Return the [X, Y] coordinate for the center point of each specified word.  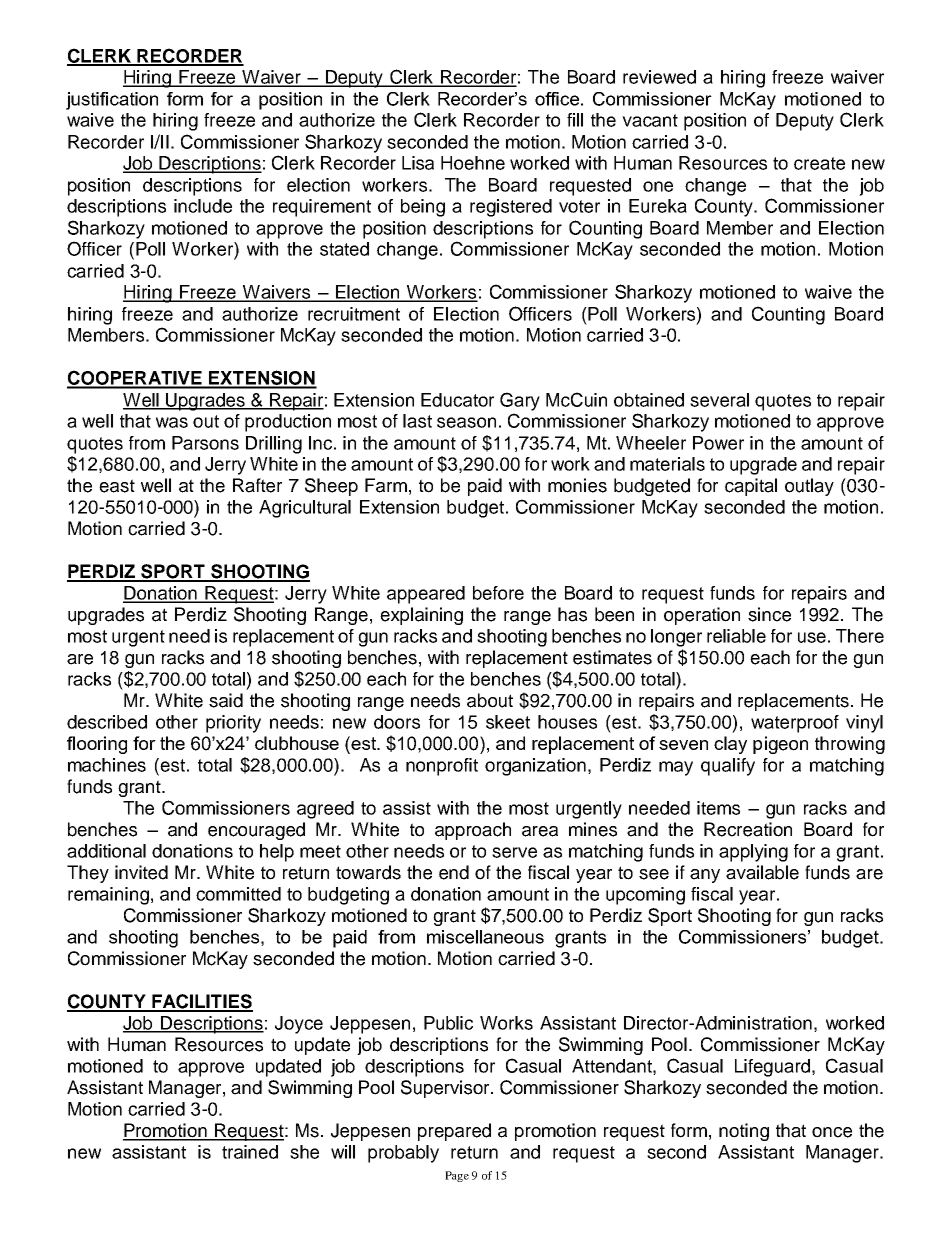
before [498, 593]
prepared [454, 1132]
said [226, 700]
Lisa [418, 163]
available [762, 872]
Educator [457, 400]
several [719, 400]
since [769, 614]
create [819, 163]
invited [141, 872]
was [172, 422]
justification [112, 101]
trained [250, 1152]
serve [514, 852]
